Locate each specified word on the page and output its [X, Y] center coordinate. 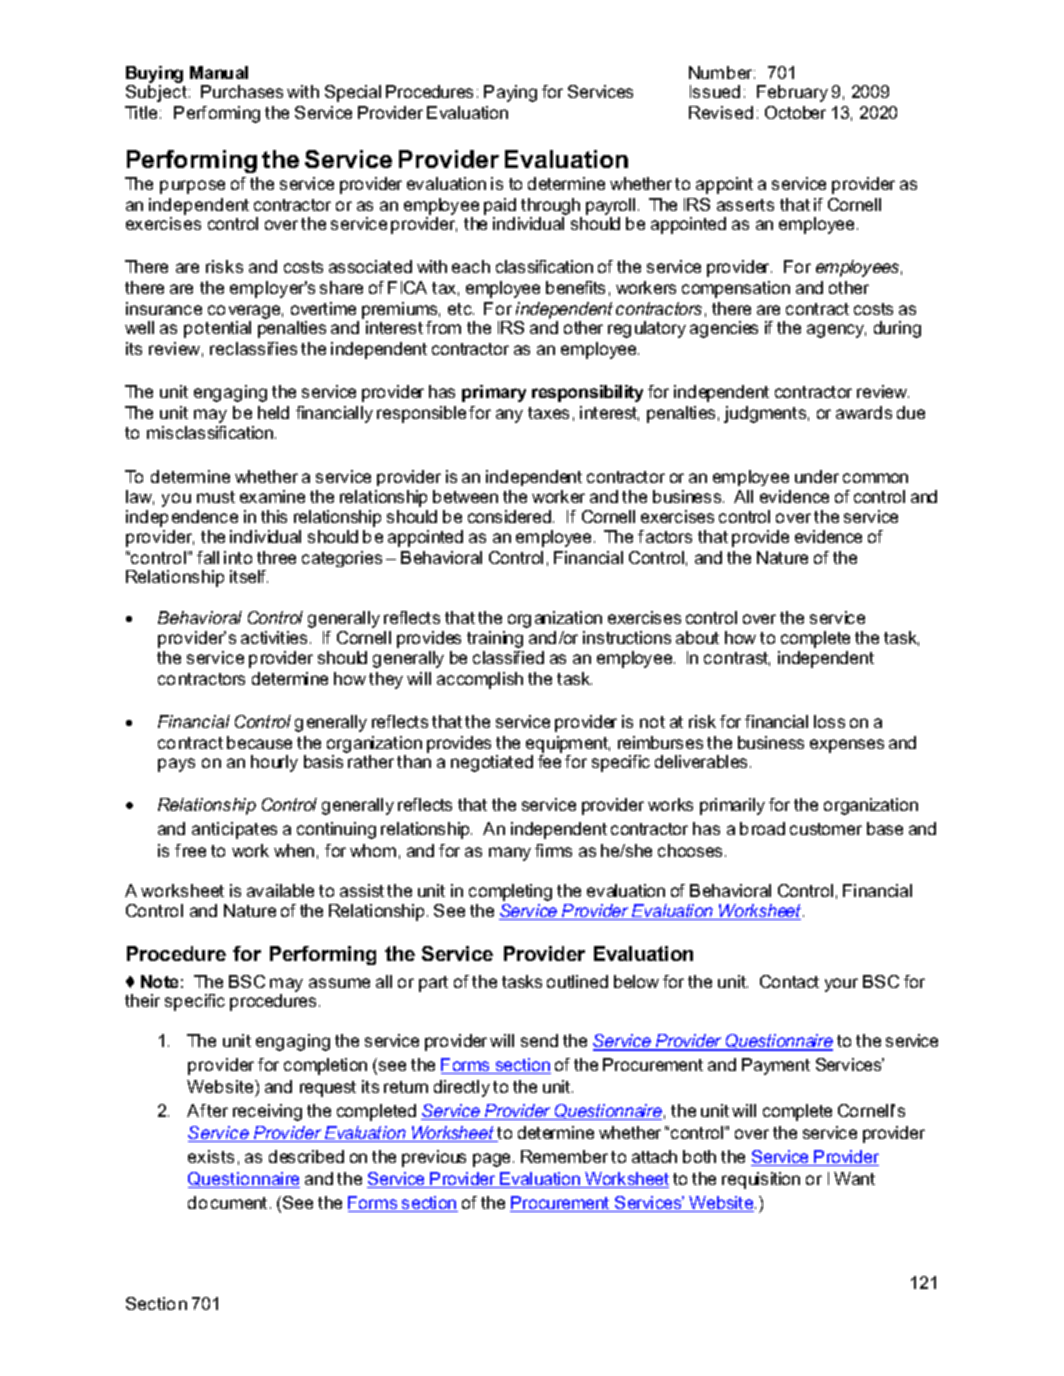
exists [211, 1156]
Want [854, 1178]
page [493, 1160]
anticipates [234, 830]
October [795, 112]
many [510, 854]
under [817, 476]
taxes [548, 413]
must [216, 497]
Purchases [242, 91]
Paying [510, 93]
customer [826, 829]
